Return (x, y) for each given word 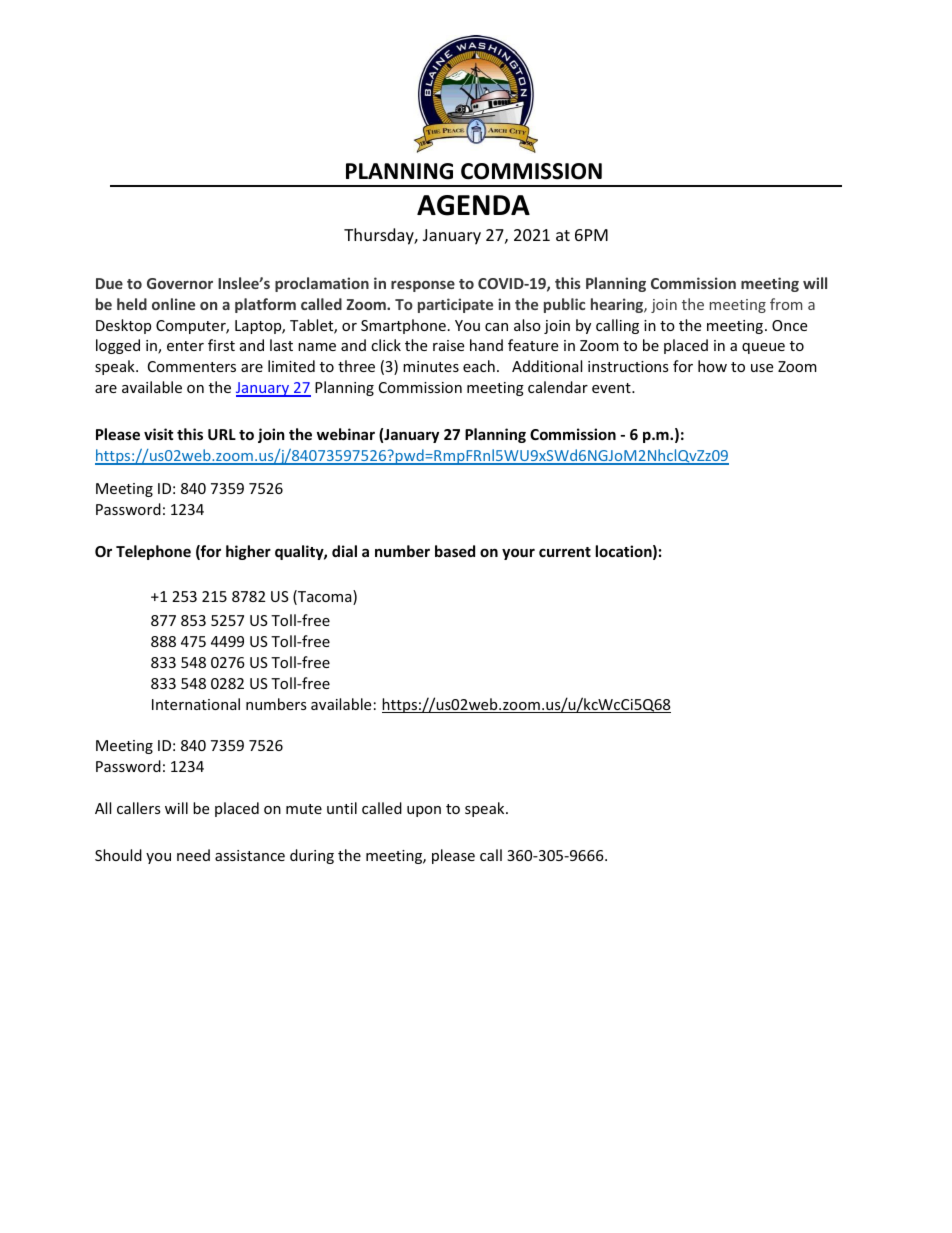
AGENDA (473, 205)
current (565, 552)
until (342, 808)
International (196, 704)
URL (222, 434)
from (786, 304)
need (193, 855)
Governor (180, 283)
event (612, 388)
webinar (346, 434)
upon (424, 811)
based (455, 551)
